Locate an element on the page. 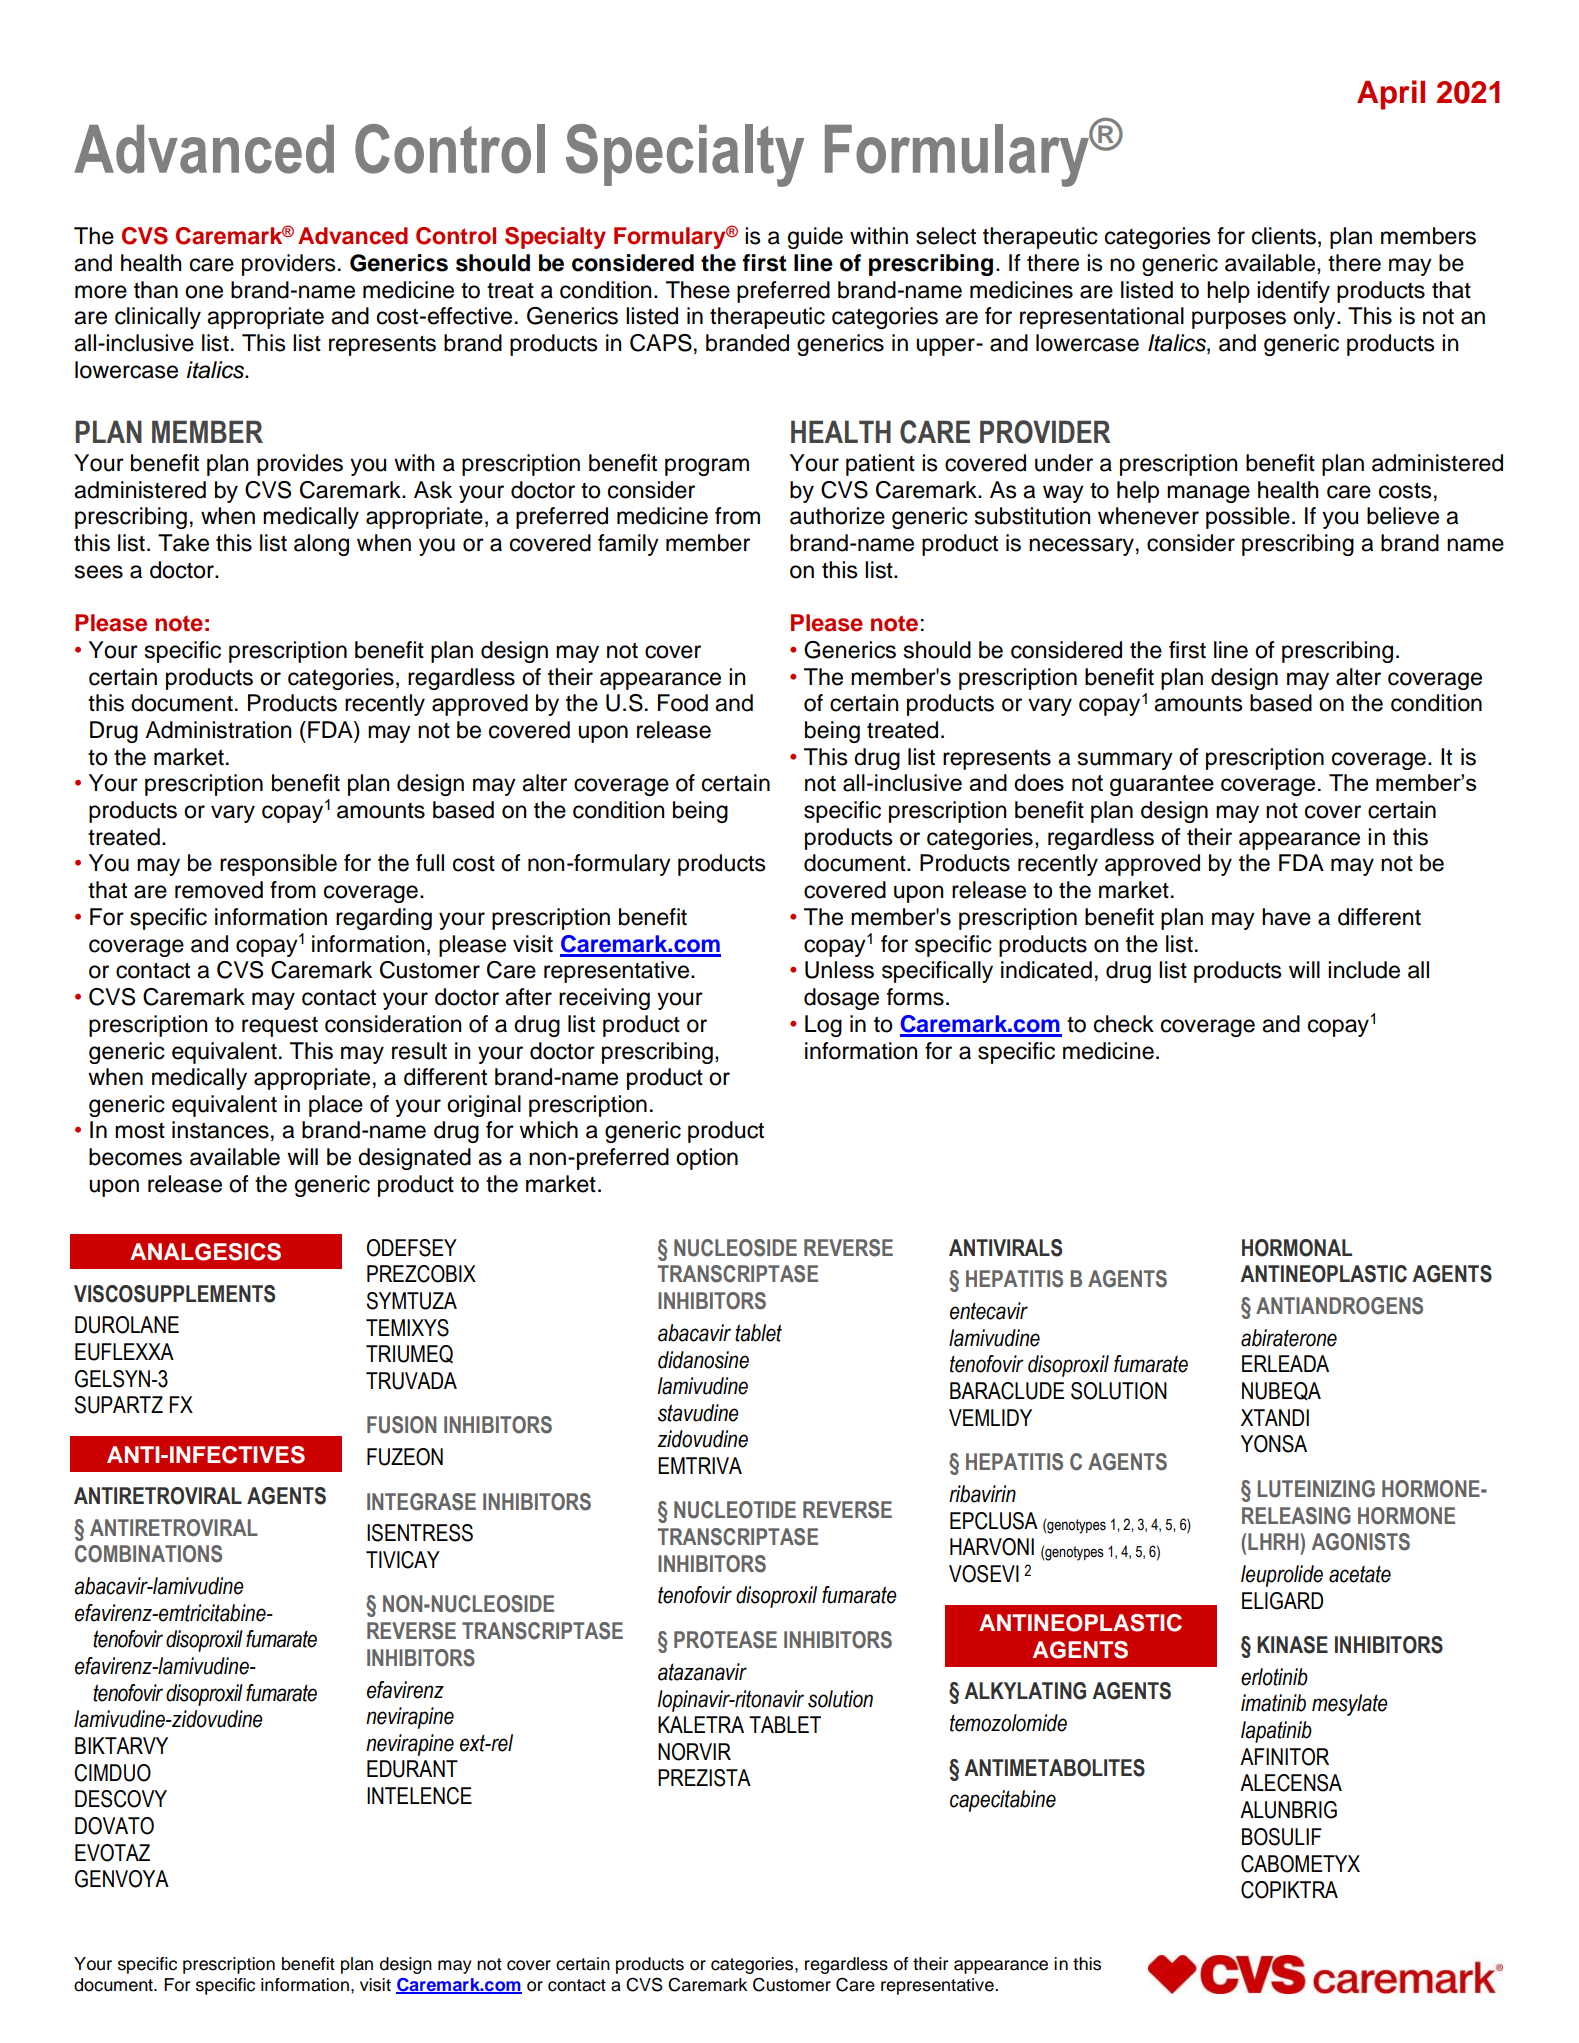 This page has width=1579, height=2043. than is located at coordinates (156, 290).
